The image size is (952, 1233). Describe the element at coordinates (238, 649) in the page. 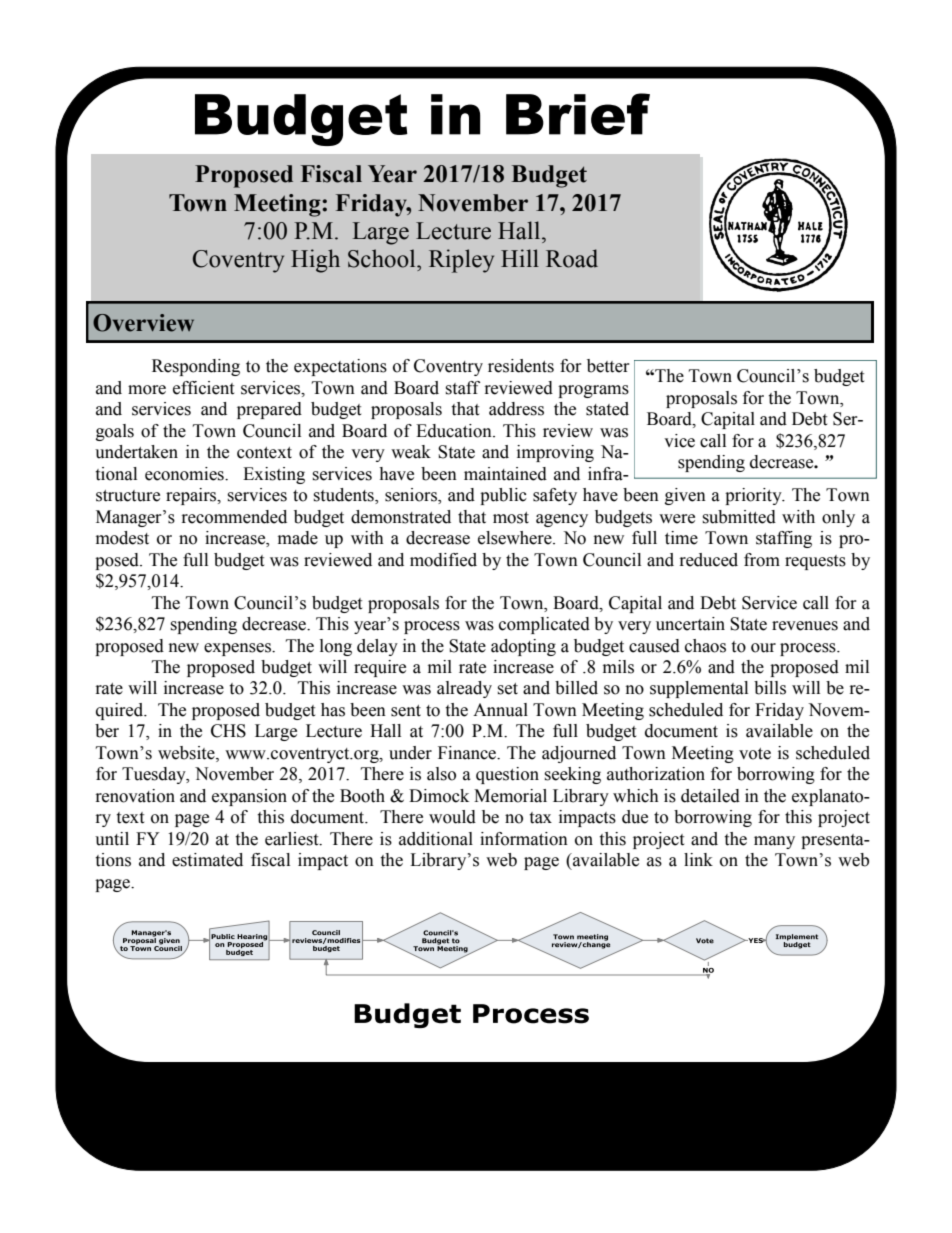

I see `expenses` at that location.
